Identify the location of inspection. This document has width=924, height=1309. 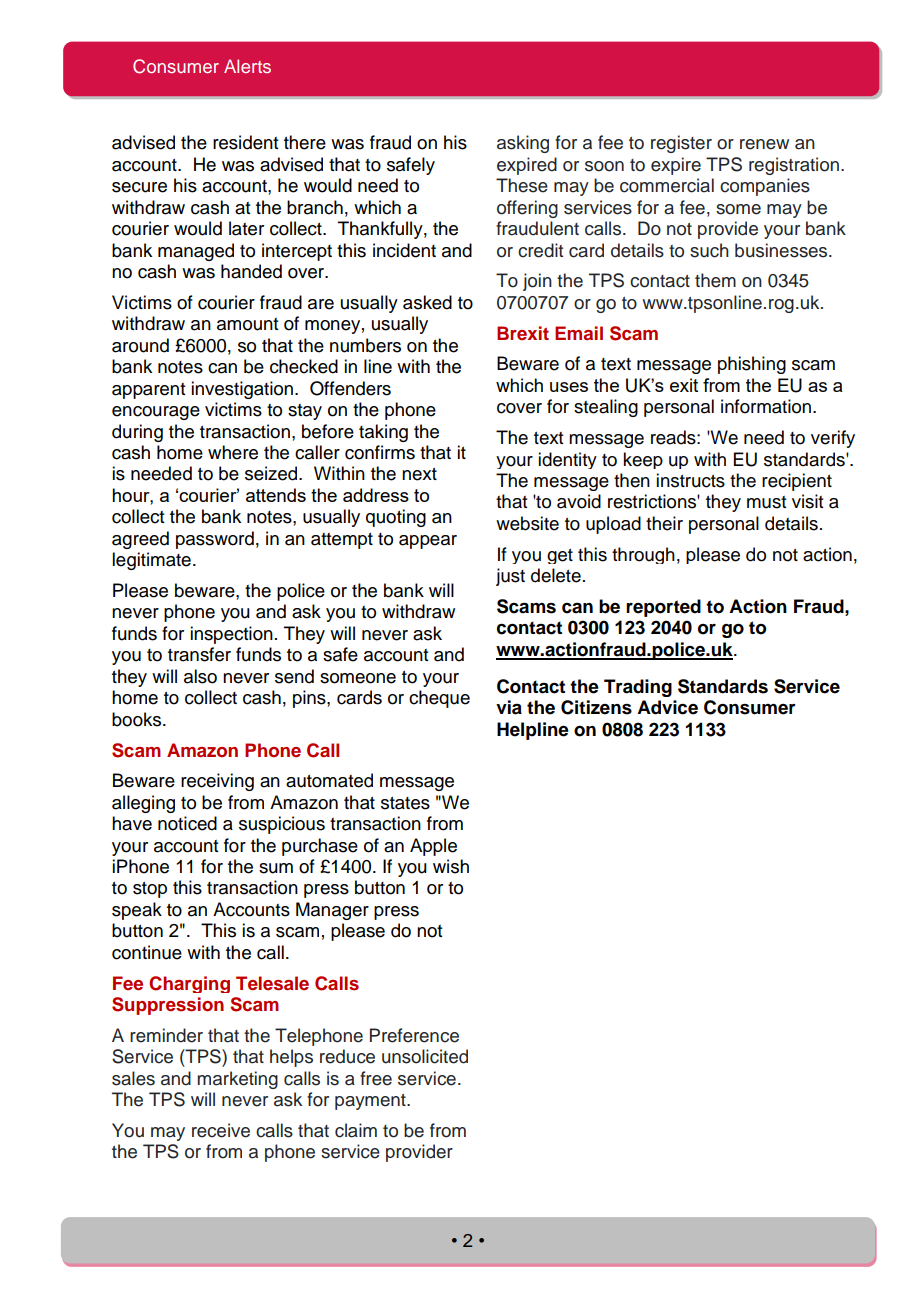
(231, 635).
